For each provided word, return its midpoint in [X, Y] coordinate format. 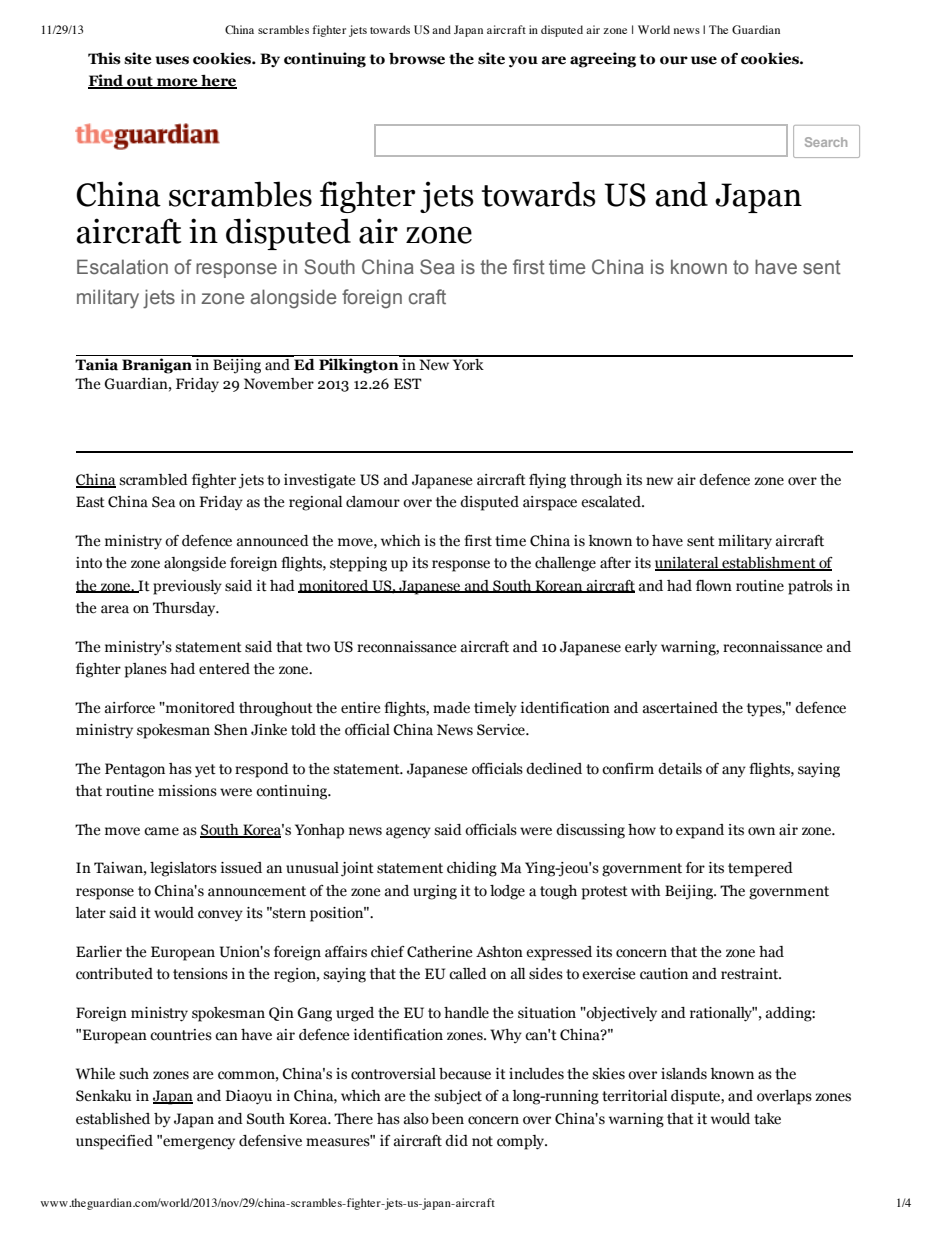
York [468, 363]
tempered [760, 869]
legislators [183, 869]
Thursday [185, 609]
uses [172, 60]
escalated [612, 502]
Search [826, 142]
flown [714, 586]
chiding [472, 869]
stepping [358, 564]
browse [417, 59]
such [134, 1074]
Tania [96, 364]
